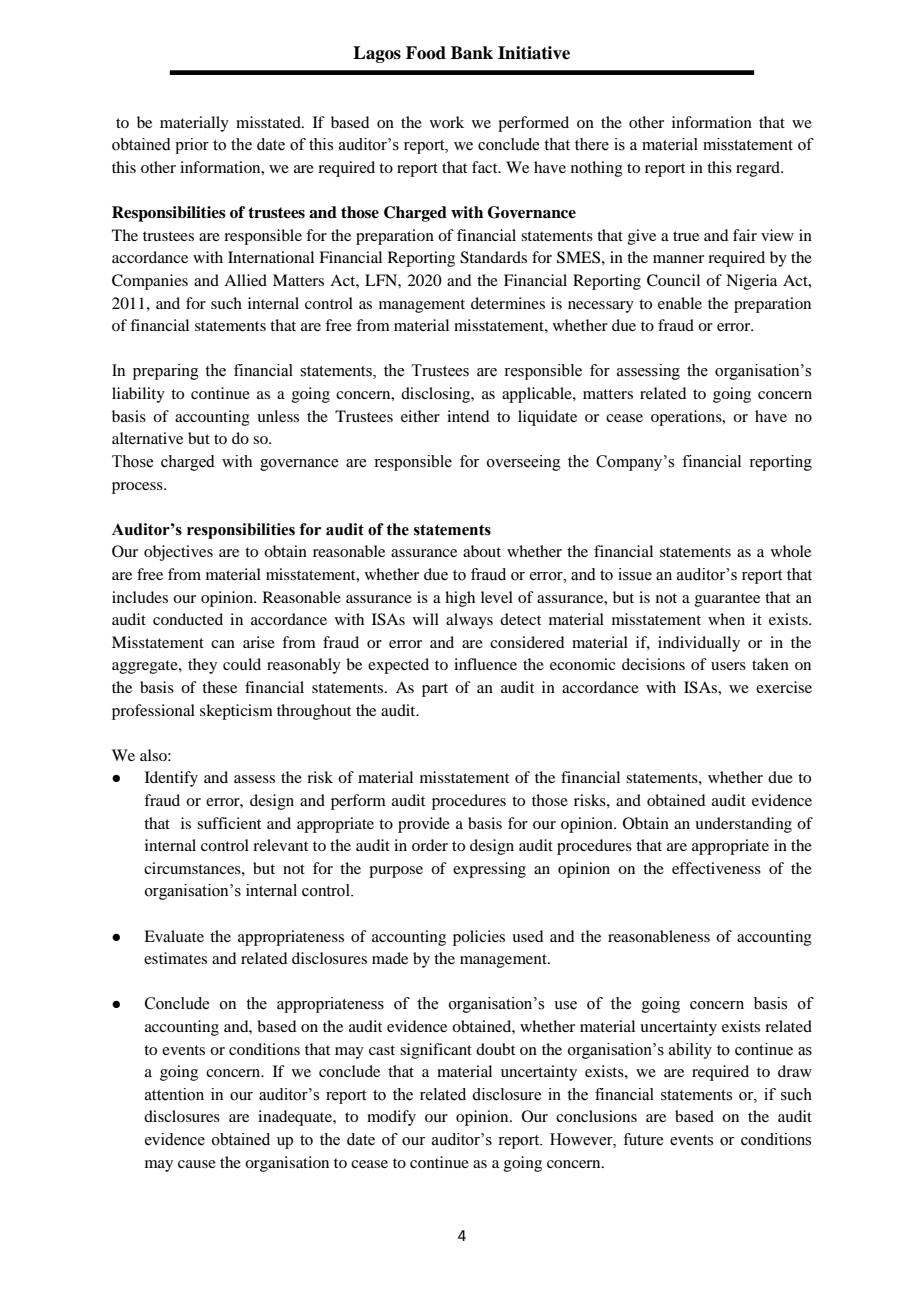 This image has width=924, height=1308. Describe the element at coordinates (489, 870) in the image. I see `expressing` at that location.
